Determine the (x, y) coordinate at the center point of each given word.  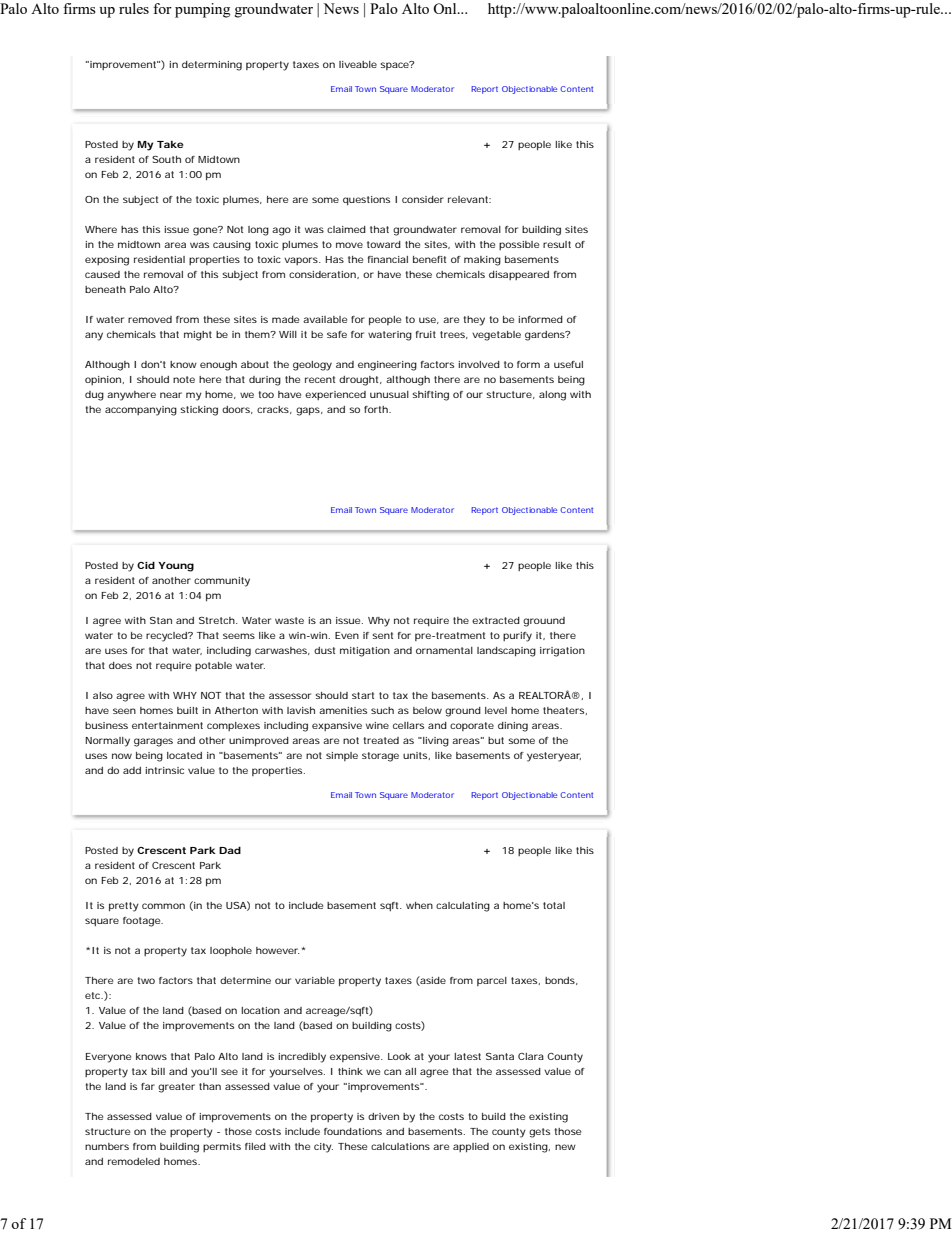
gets (539, 1133)
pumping (202, 10)
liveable (358, 64)
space (395, 65)
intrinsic (164, 770)
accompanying (141, 411)
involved (479, 364)
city (323, 1148)
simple (342, 756)
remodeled (134, 1161)
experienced (335, 395)
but (496, 740)
